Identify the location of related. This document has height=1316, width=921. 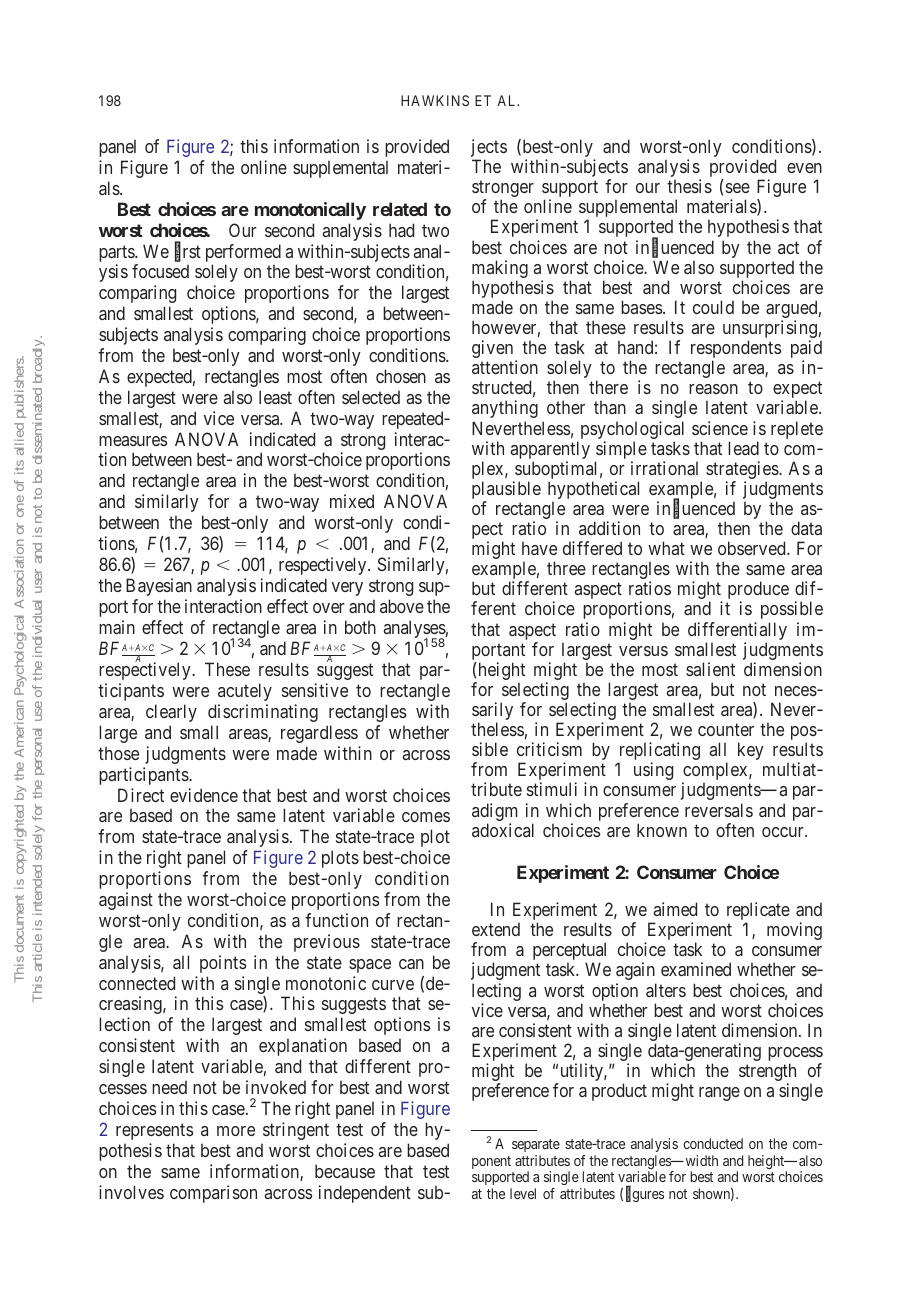
(400, 209).
